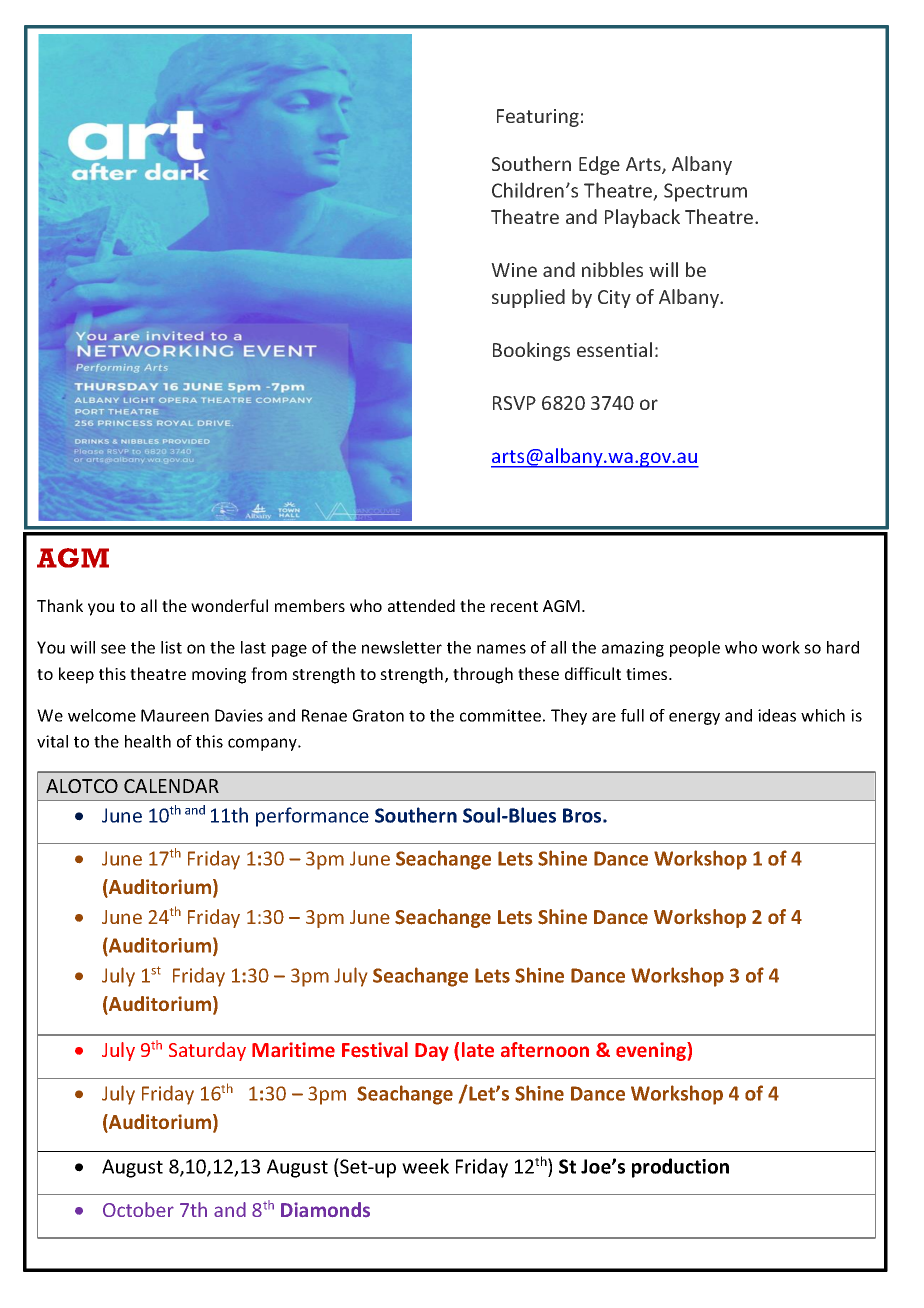 The height and width of the screenshot is (1308, 924). What do you see at coordinates (138, 1209) in the screenshot?
I see `October` at bounding box center [138, 1209].
